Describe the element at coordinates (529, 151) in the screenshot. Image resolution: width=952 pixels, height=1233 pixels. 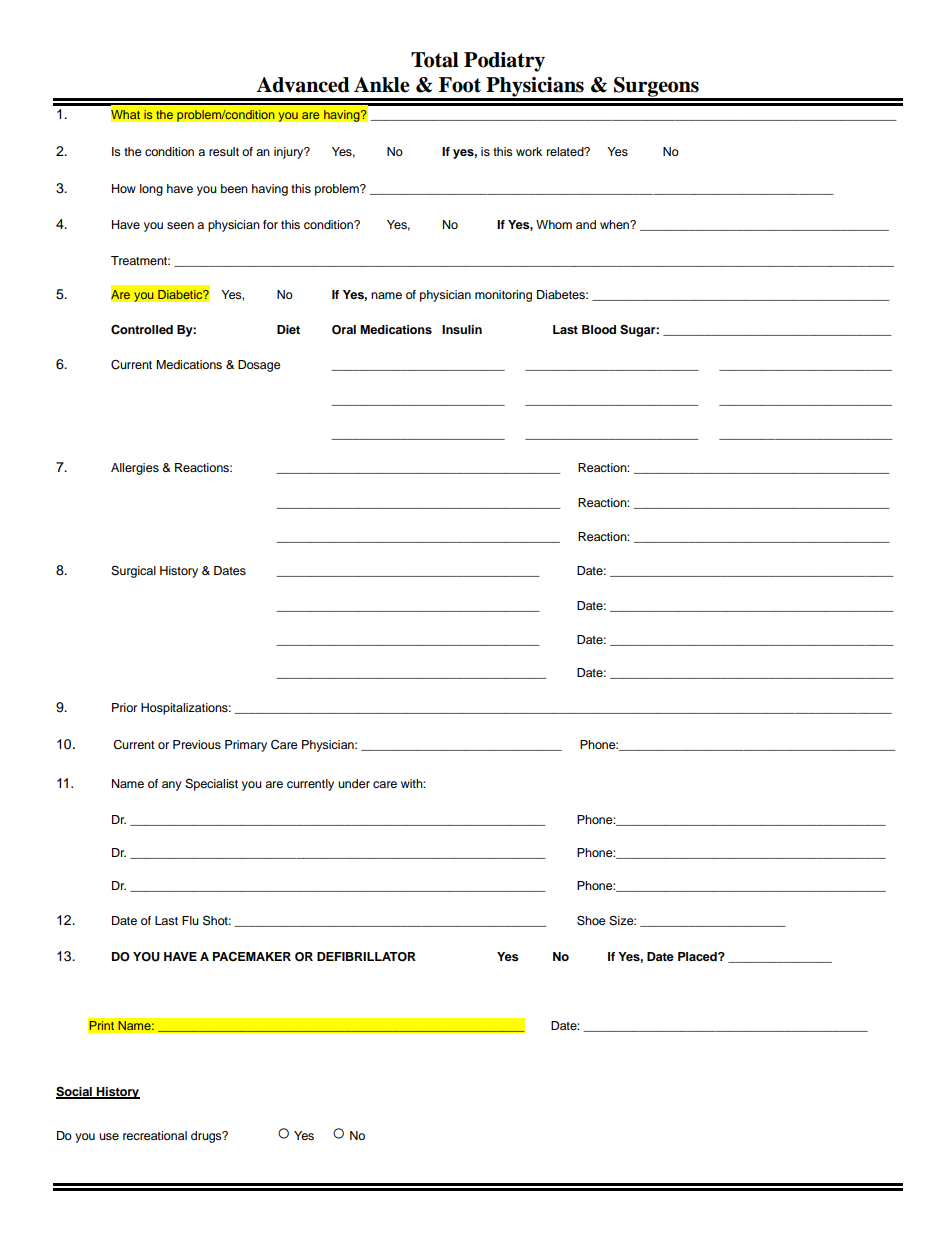
I see `work` at that location.
